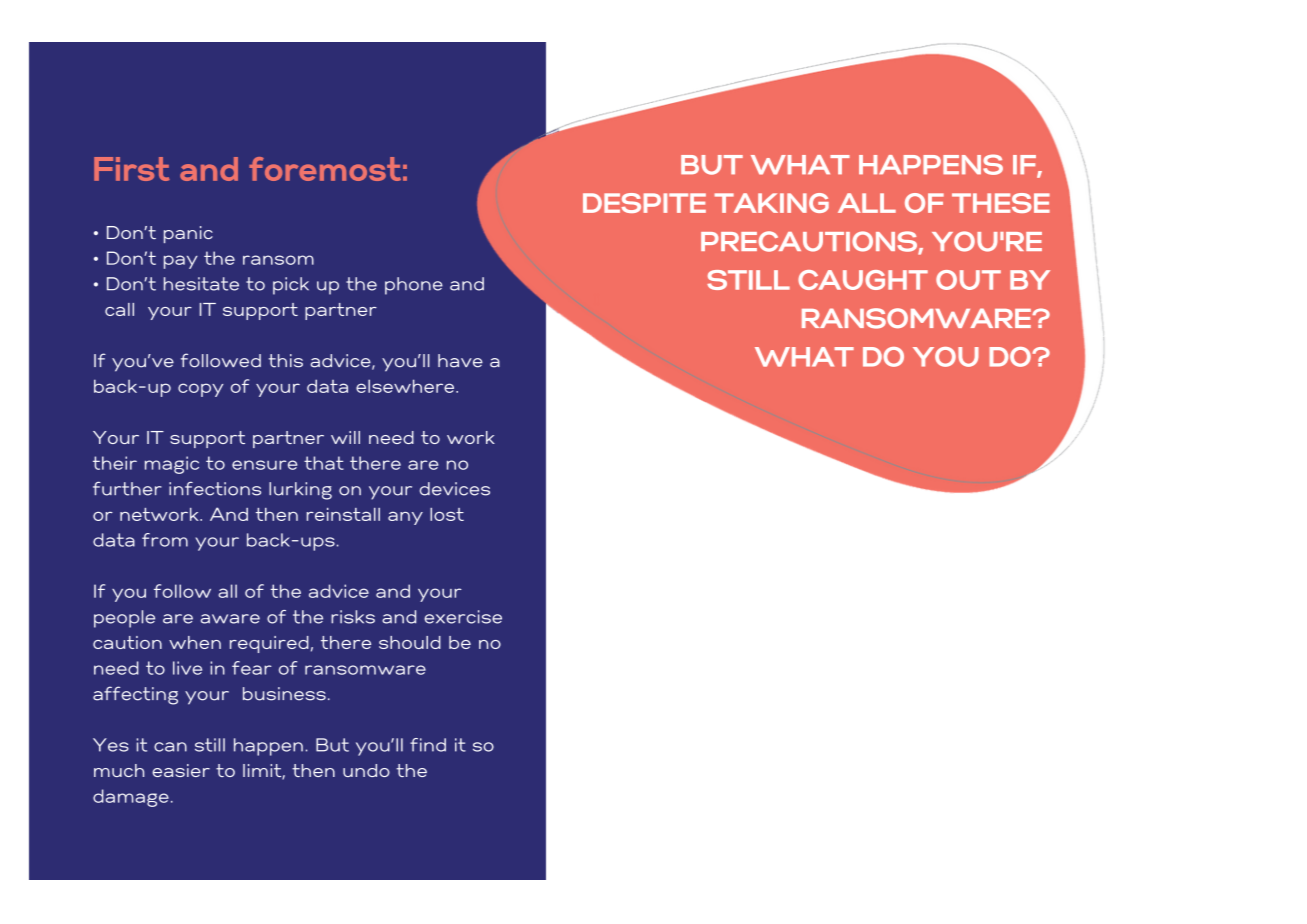 This screenshot has height=924, width=1307. Describe the element at coordinates (410, 642) in the screenshot. I see `should` at that location.
